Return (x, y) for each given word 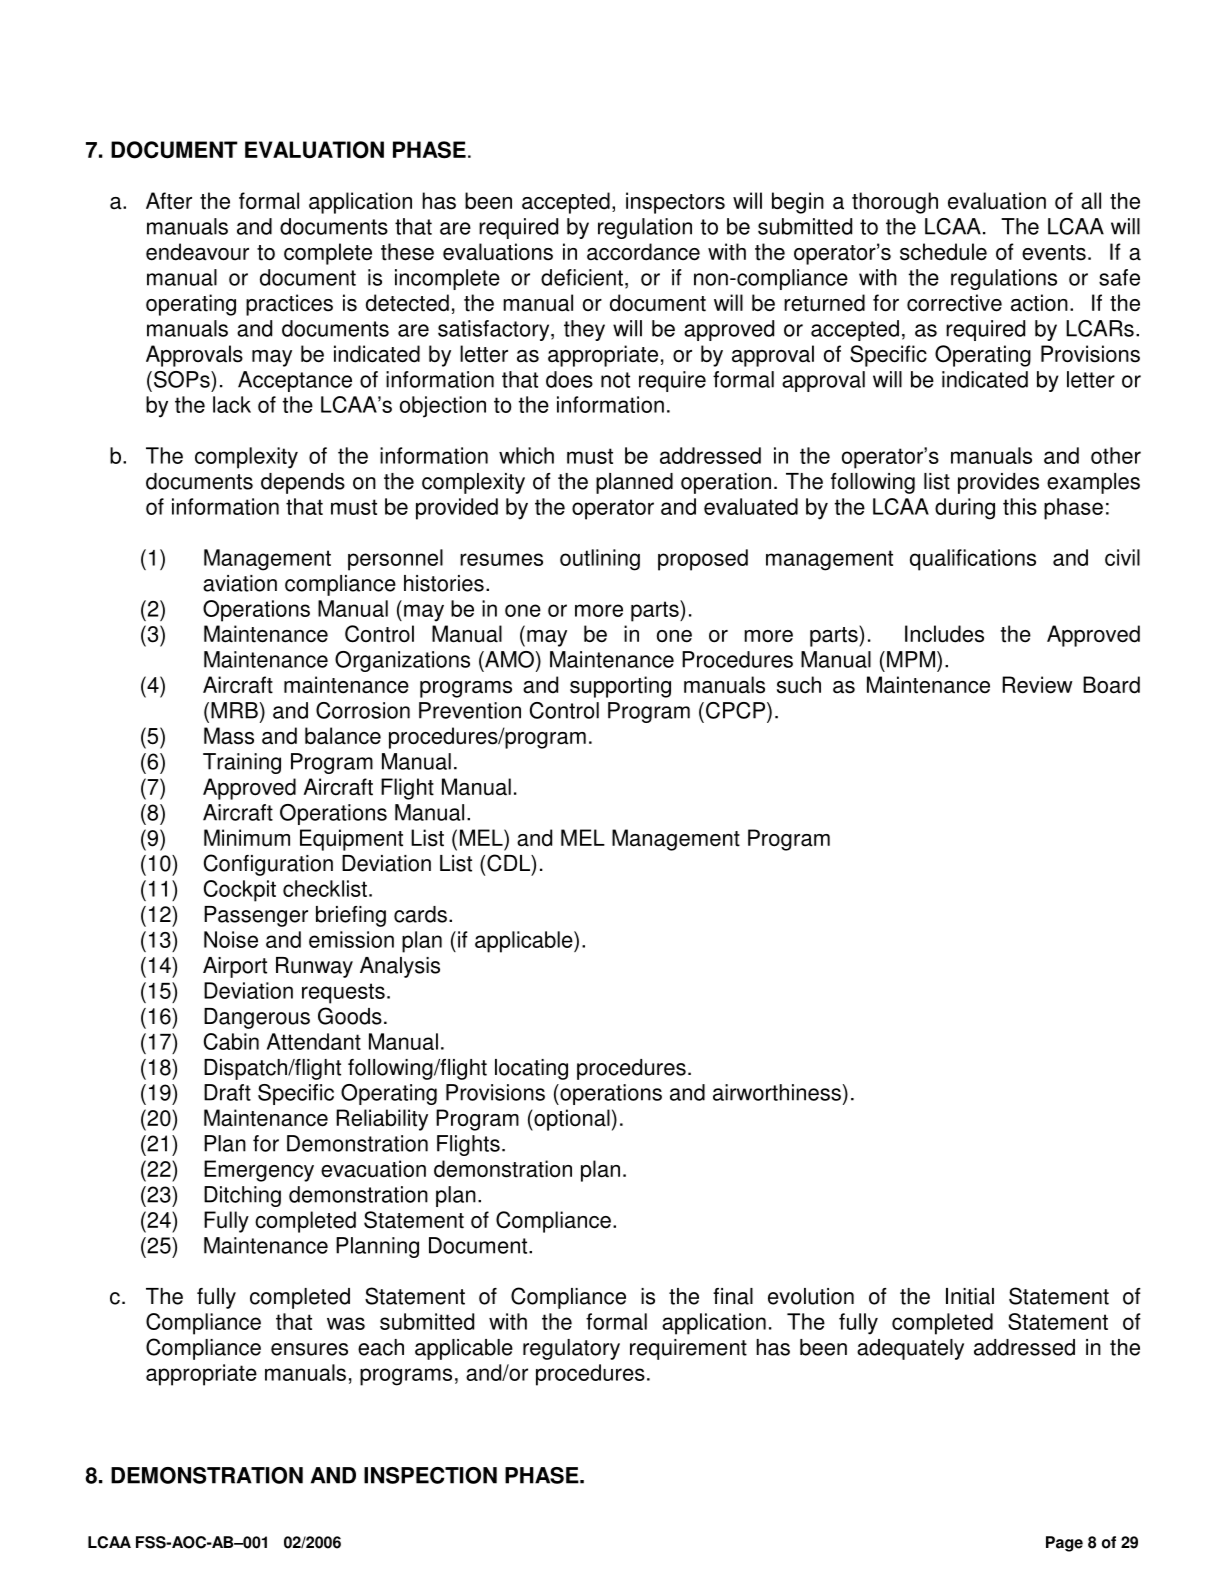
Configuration (268, 865)
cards (420, 914)
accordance (643, 252)
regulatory (571, 1349)
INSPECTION (430, 1475)
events (1054, 253)
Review (1037, 685)
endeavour (197, 252)
